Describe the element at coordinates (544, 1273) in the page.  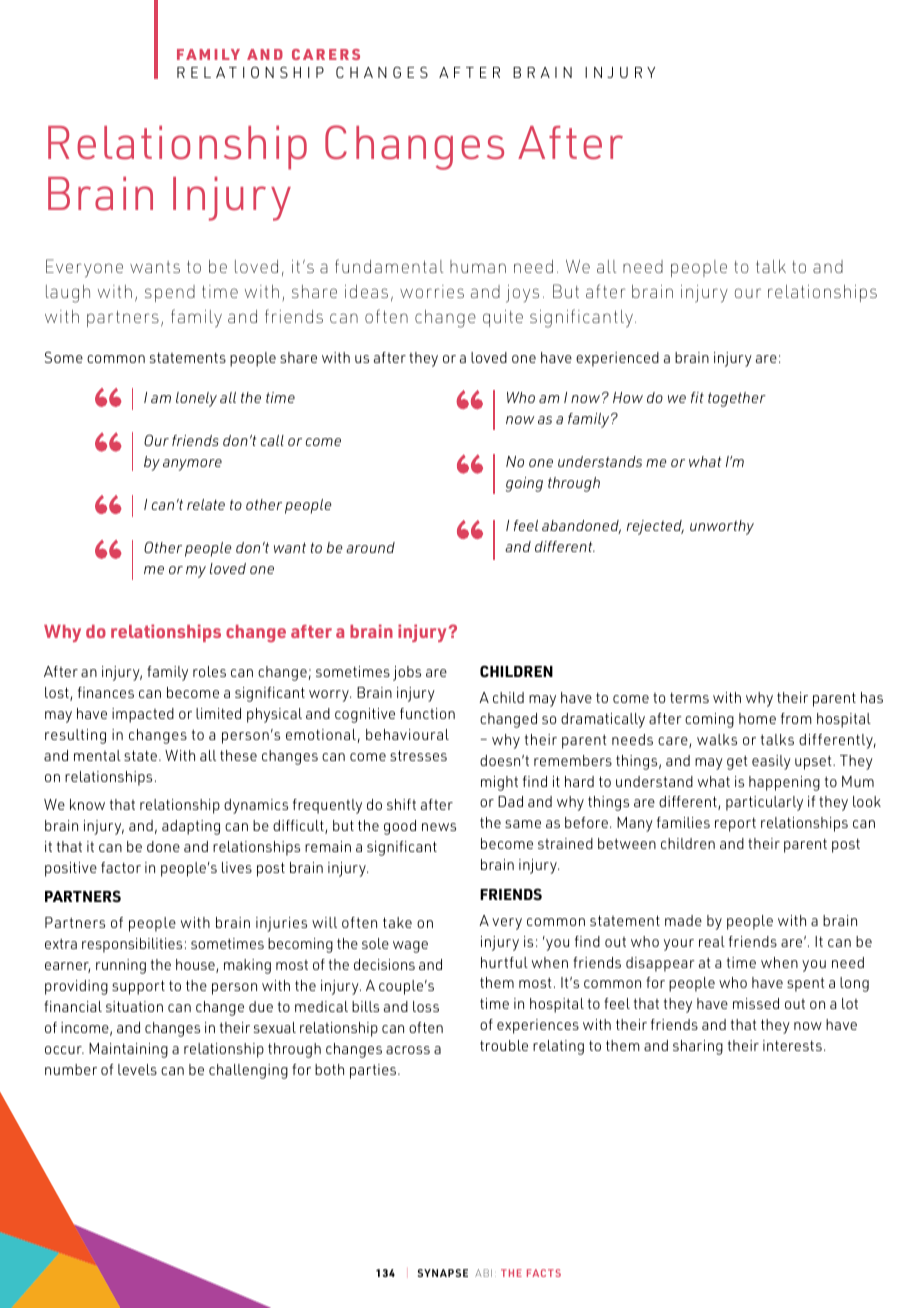
I see `FACTS` at that location.
